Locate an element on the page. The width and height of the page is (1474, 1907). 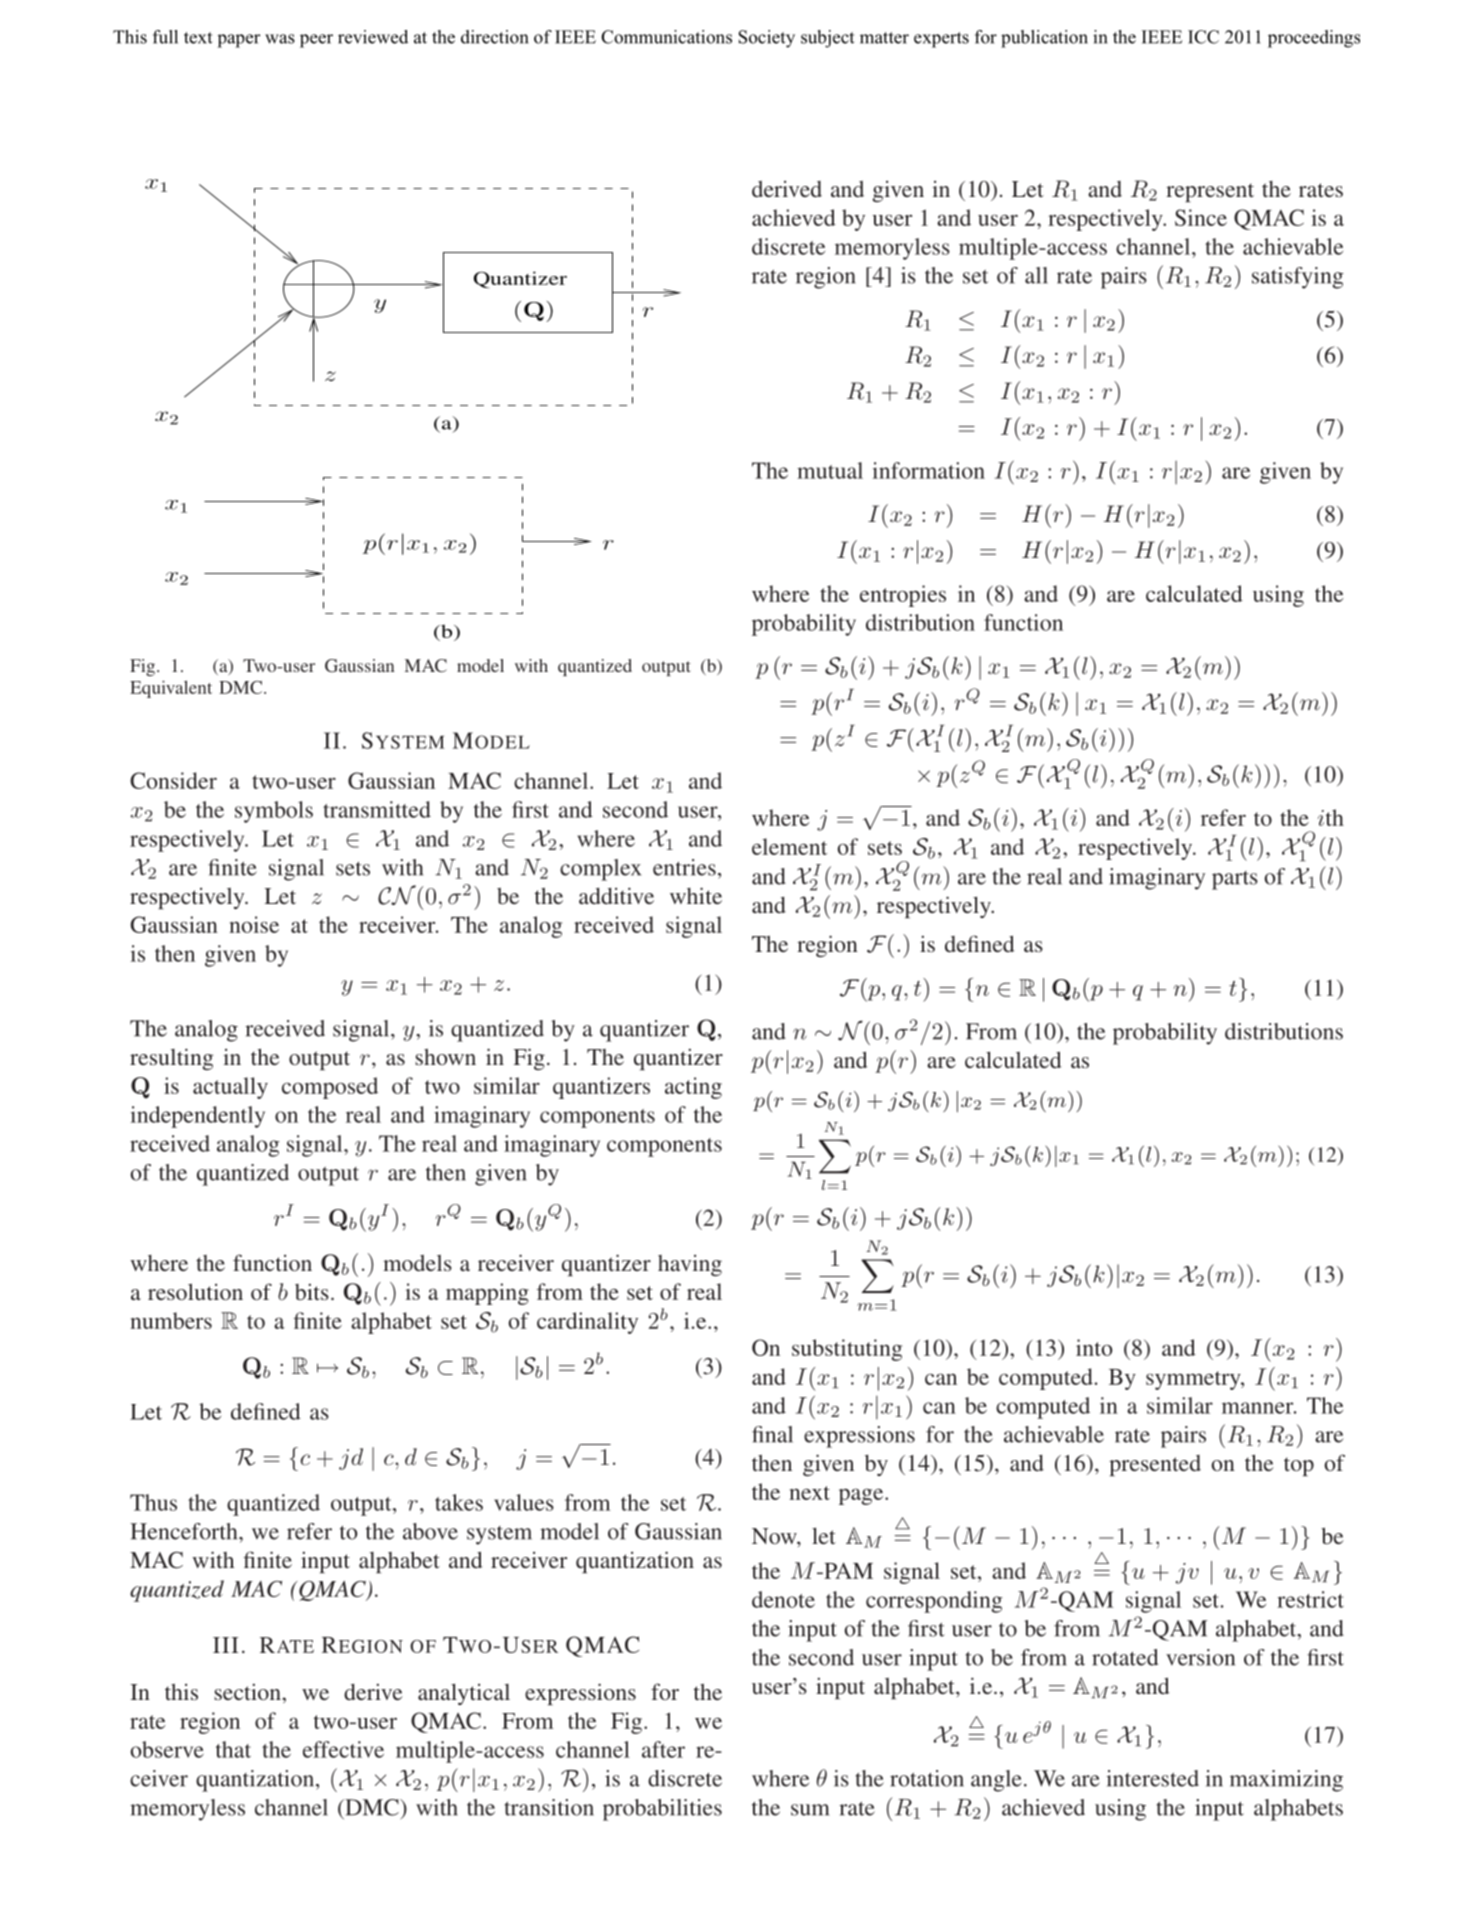
after is located at coordinates (663, 1749).
